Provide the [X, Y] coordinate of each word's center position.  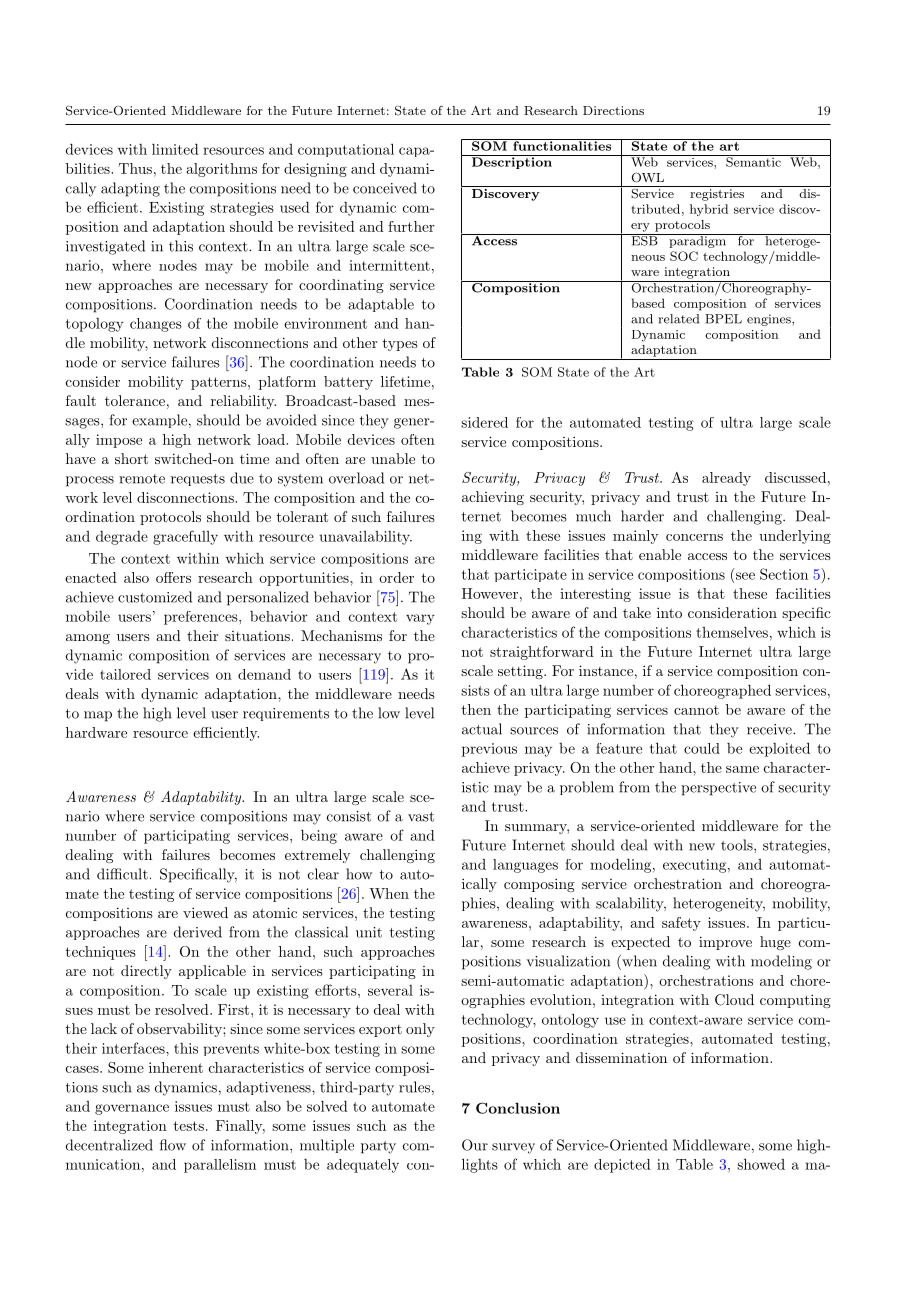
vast [421, 817]
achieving [493, 498]
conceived [385, 188]
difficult [122, 874]
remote [142, 479]
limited [175, 149]
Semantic [753, 161]
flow [173, 1145]
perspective [718, 789]
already [726, 479]
